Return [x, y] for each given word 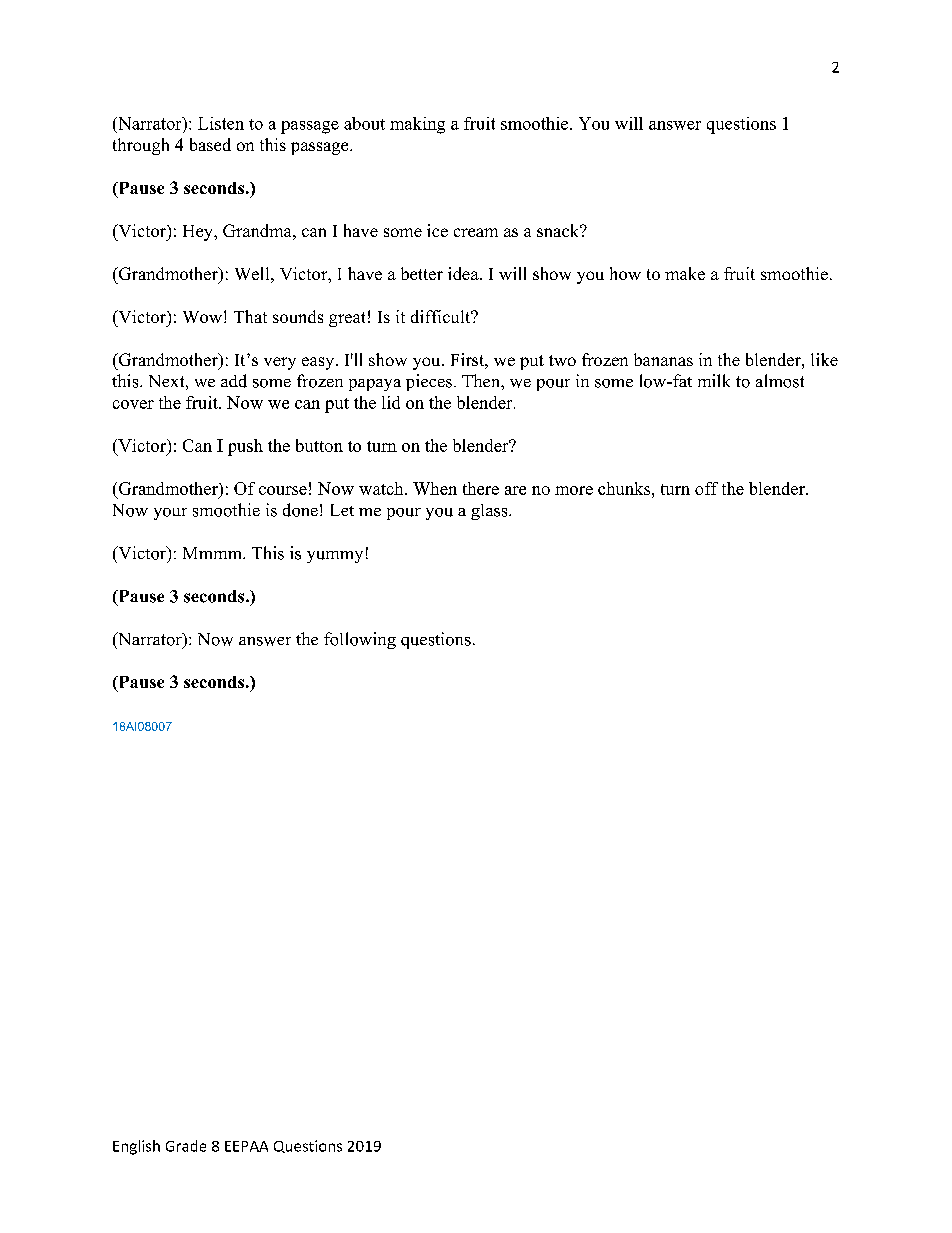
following [360, 640]
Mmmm [213, 553]
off [706, 488]
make [685, 273]
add [234, 381]
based [210, 144]
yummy [335, 557]
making [417, 125]
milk [714, 380]
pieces [429, 382]
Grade [186, 1146]
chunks [625, 488]
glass [490, 512]
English [136, 1147]
